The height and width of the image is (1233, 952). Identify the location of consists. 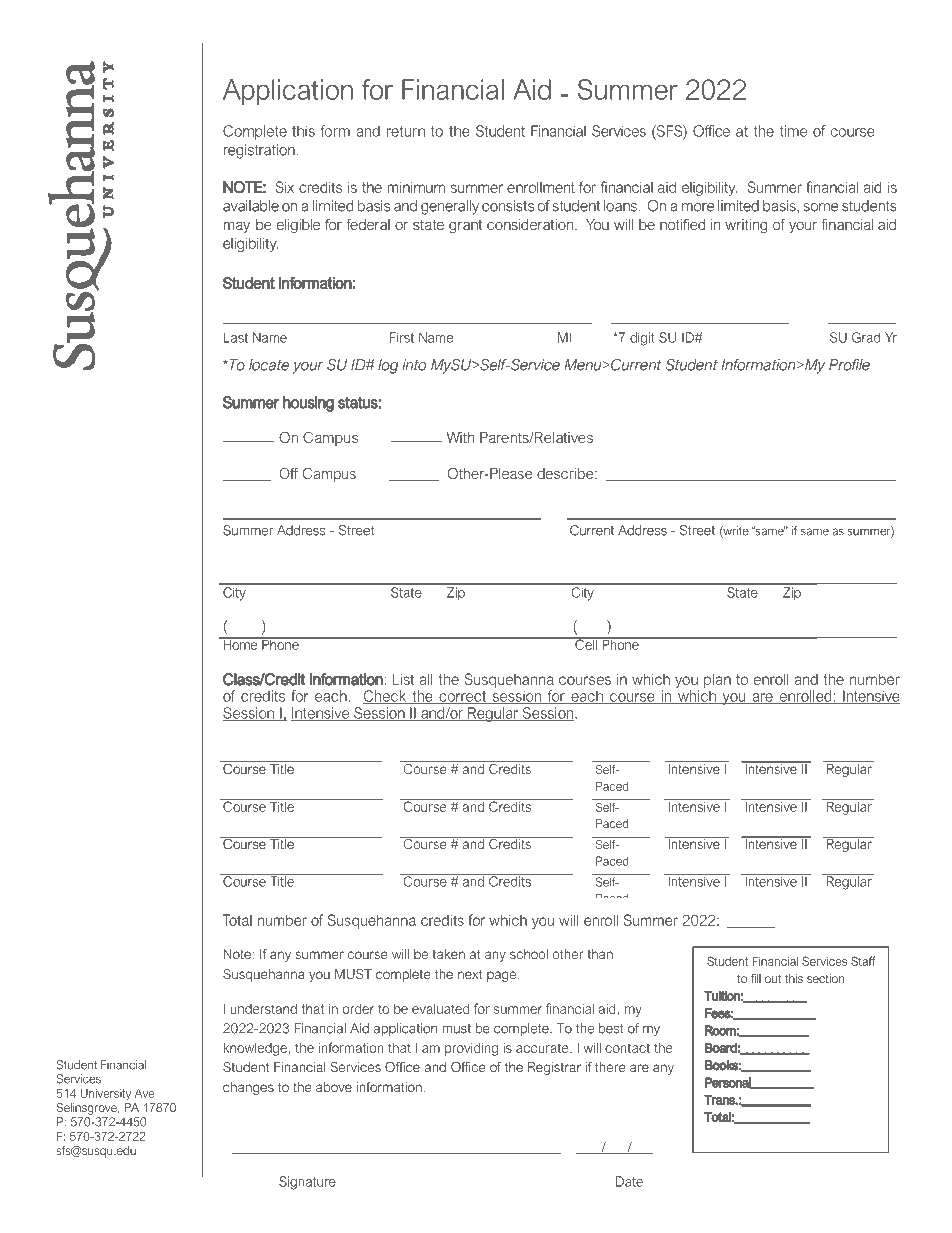
(508, 206).
